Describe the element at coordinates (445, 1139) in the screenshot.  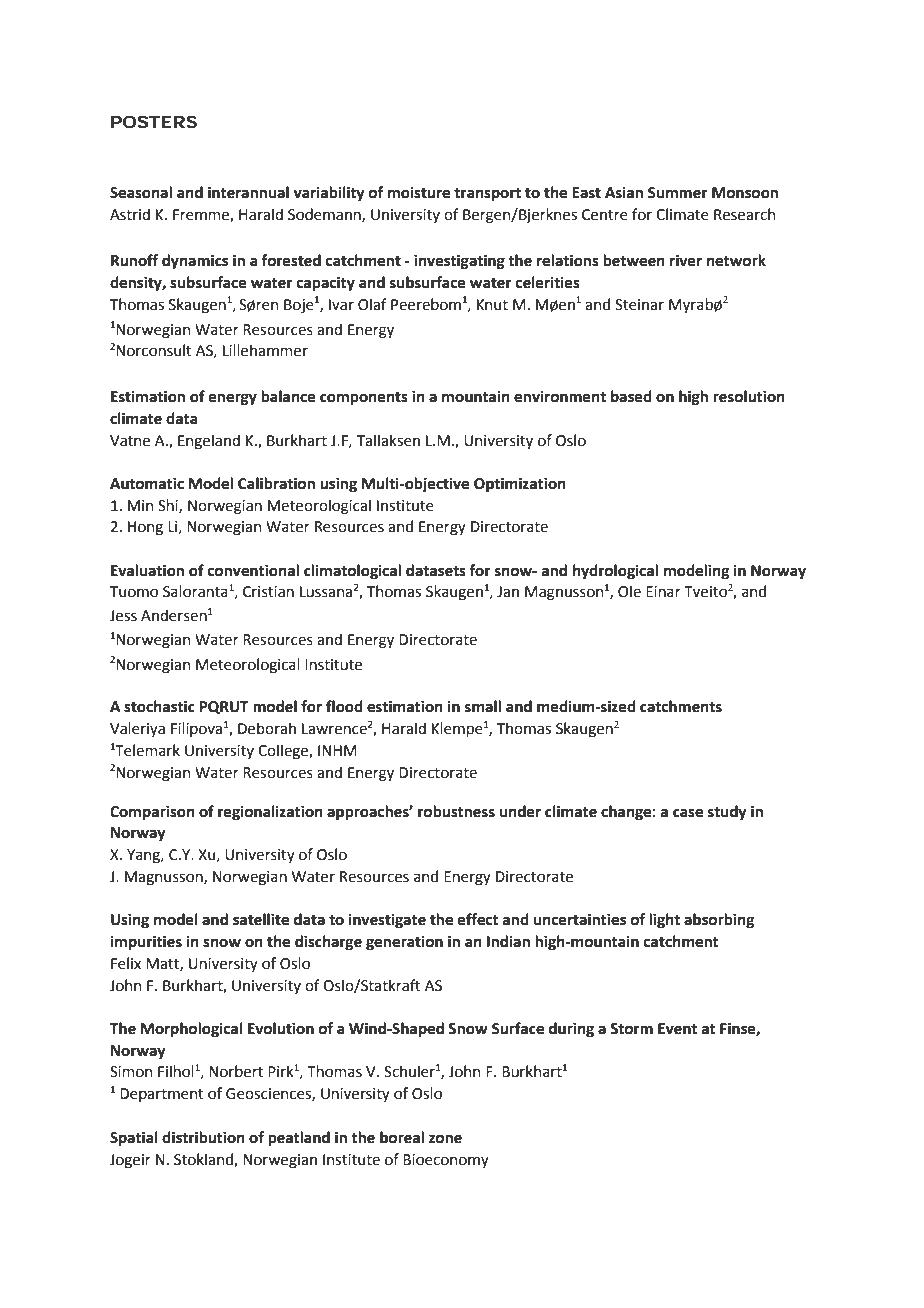
I see `zone` at that location.
